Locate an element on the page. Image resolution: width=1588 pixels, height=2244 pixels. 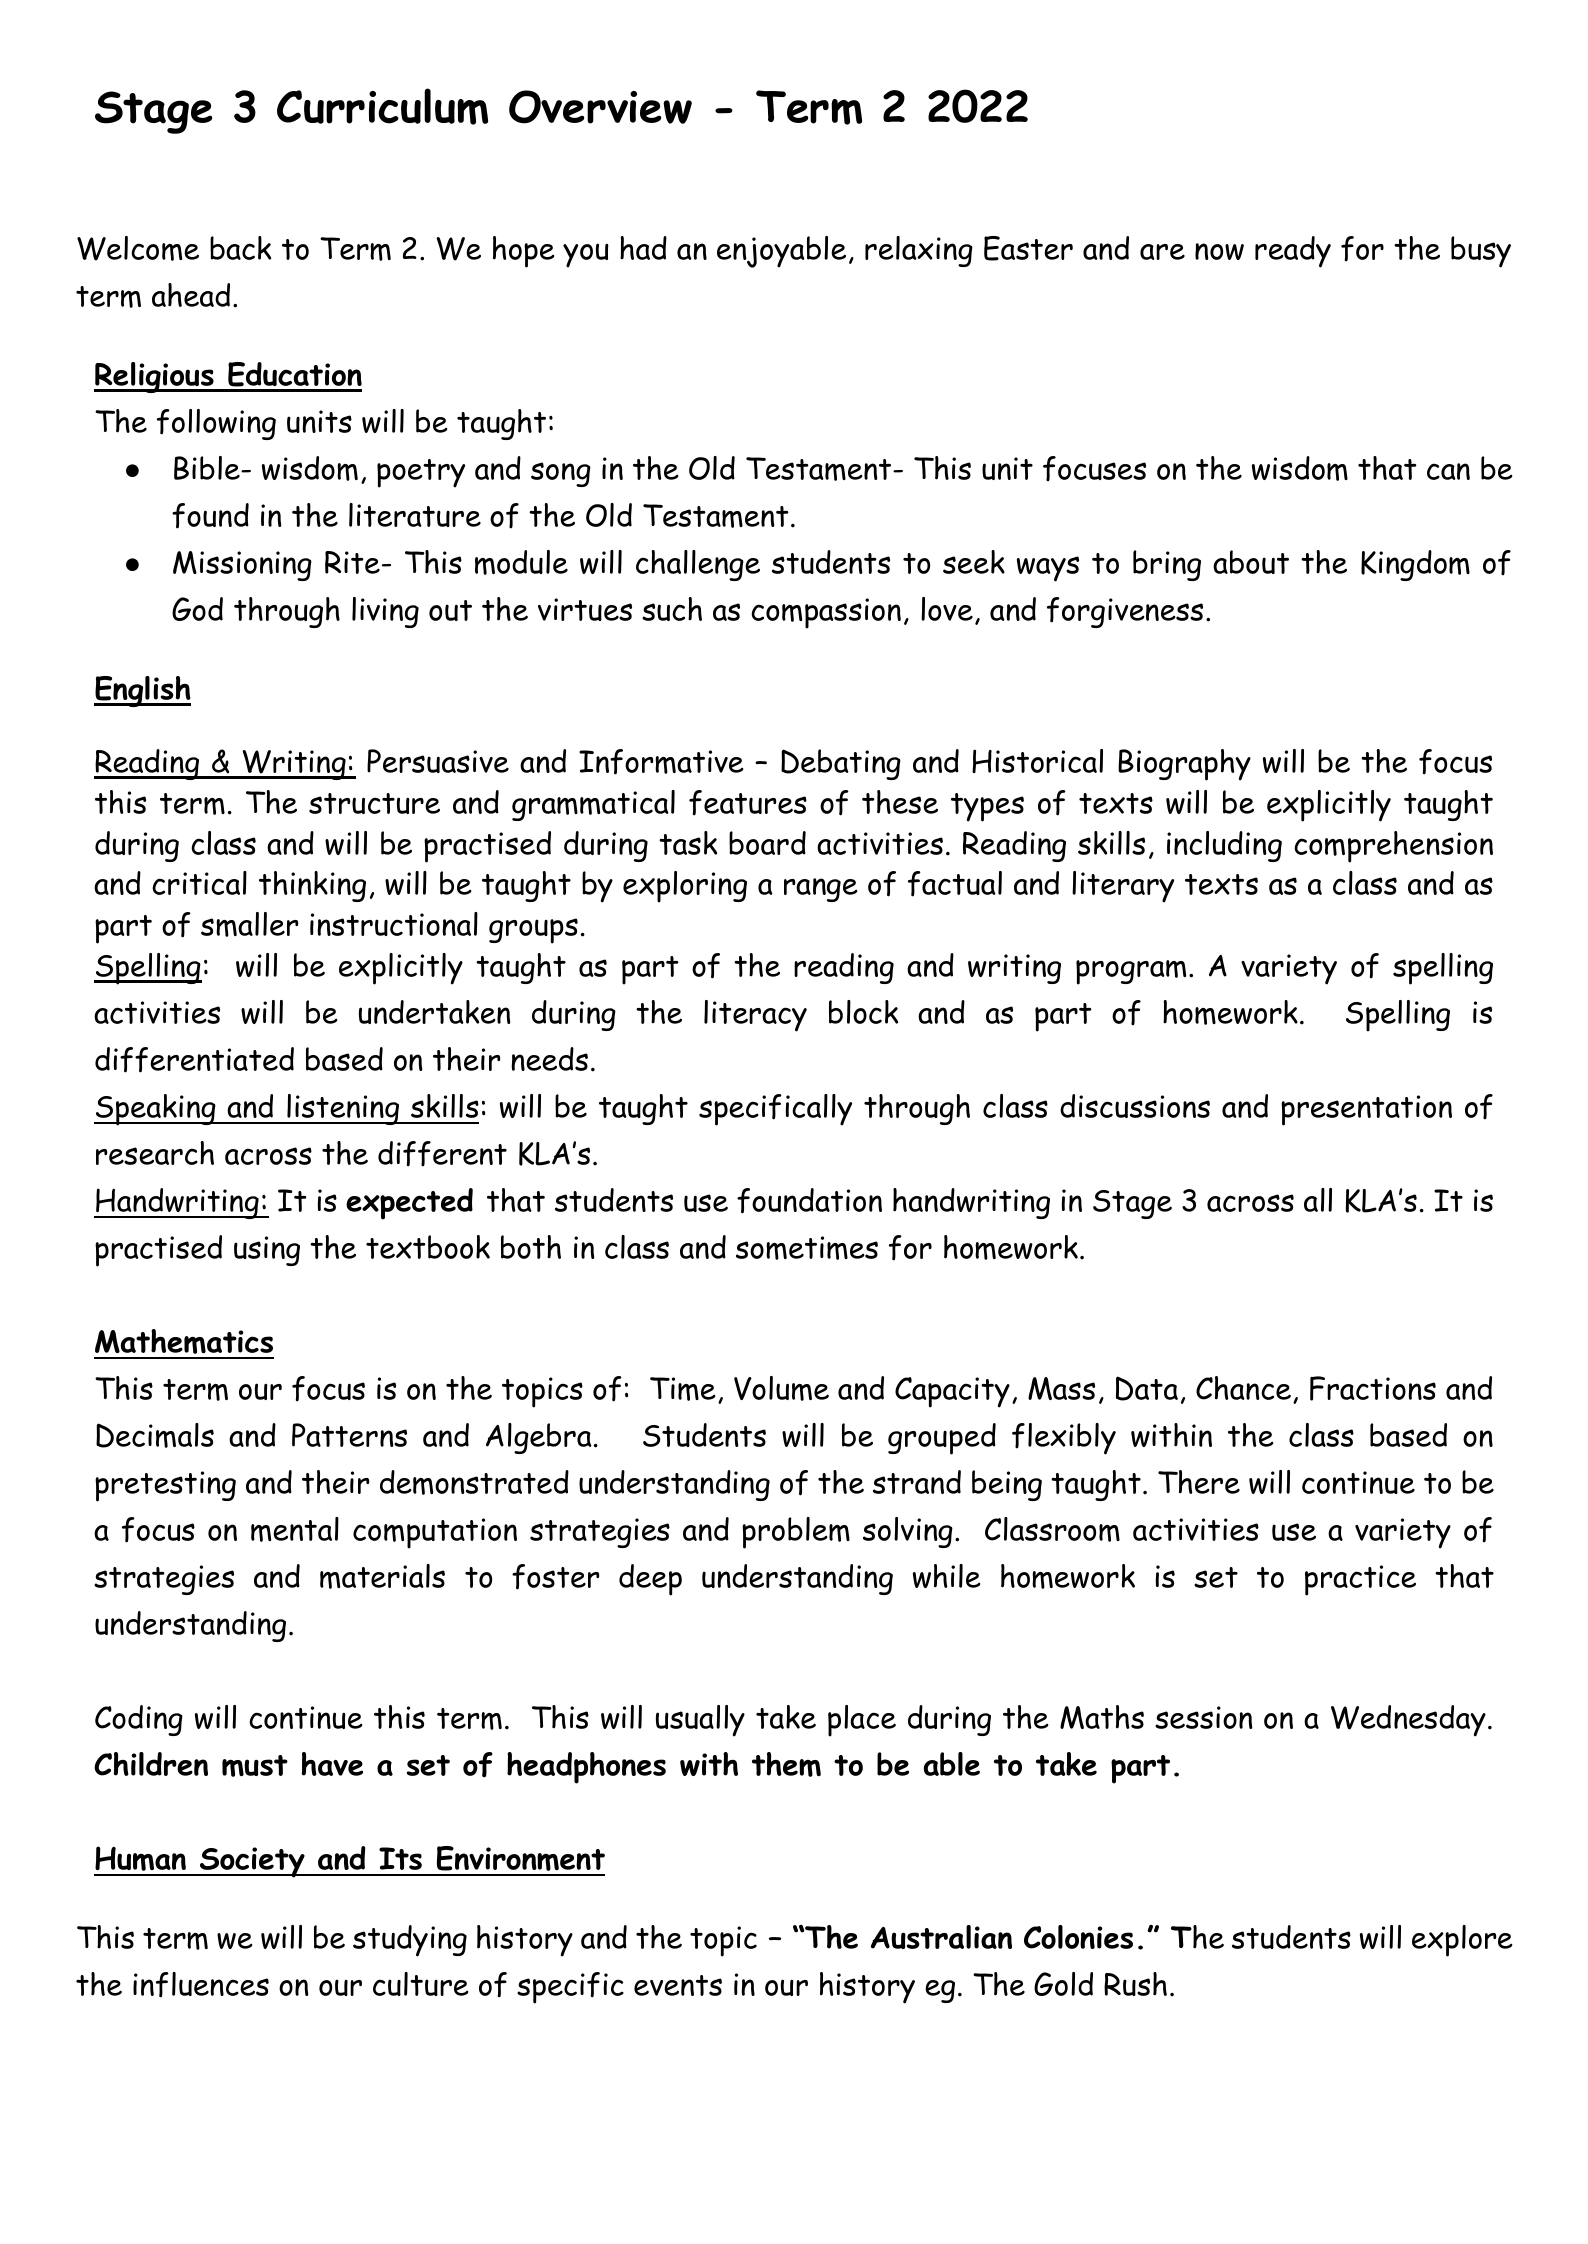
presentation is located at coordinates (1366, 1110).
